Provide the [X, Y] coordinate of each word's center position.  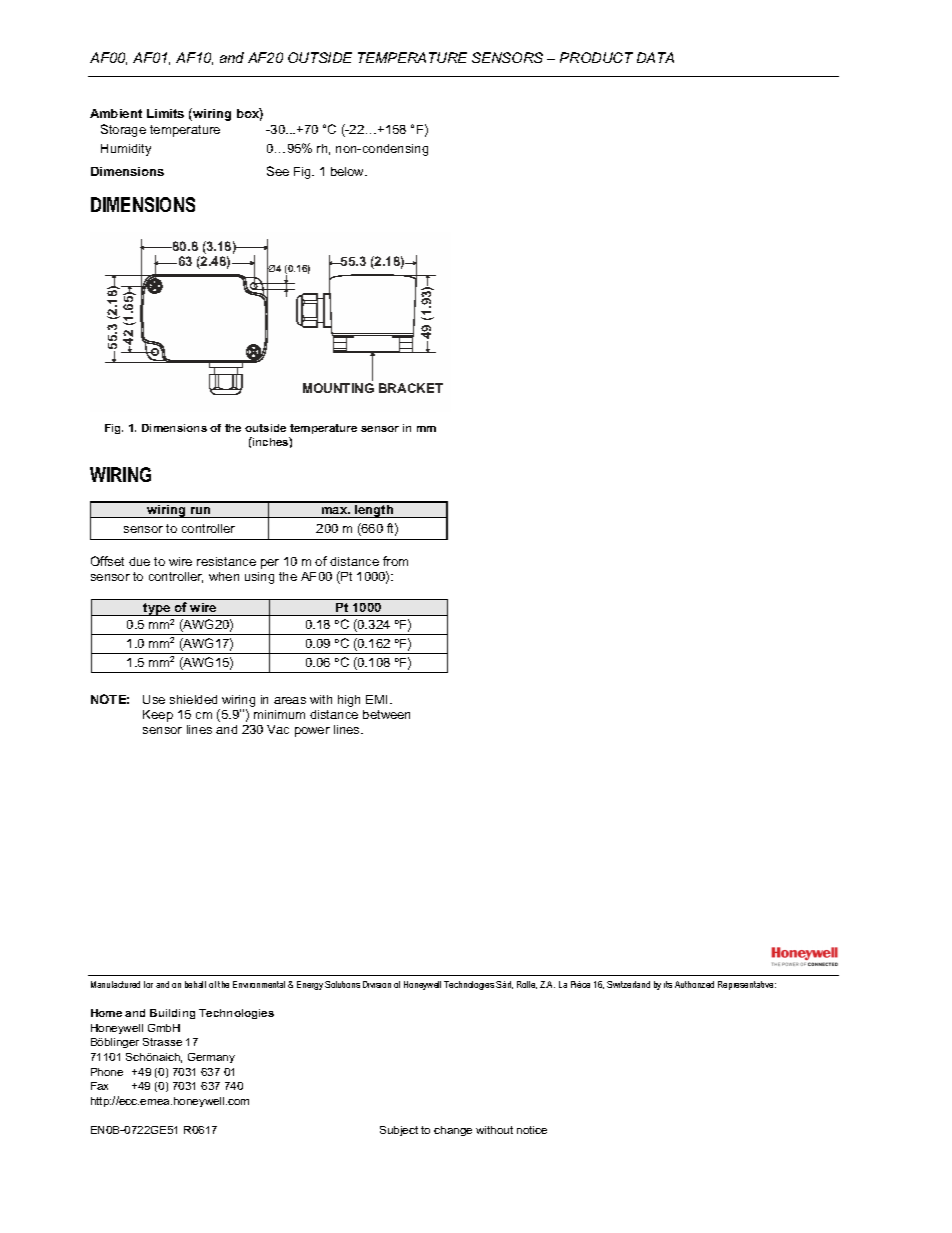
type [157, 609]
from [395, 561]
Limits [165, 113]
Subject [399, 1131]
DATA [655, 57]
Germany [211, 1058]
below [349, 171]
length [374, 510]
